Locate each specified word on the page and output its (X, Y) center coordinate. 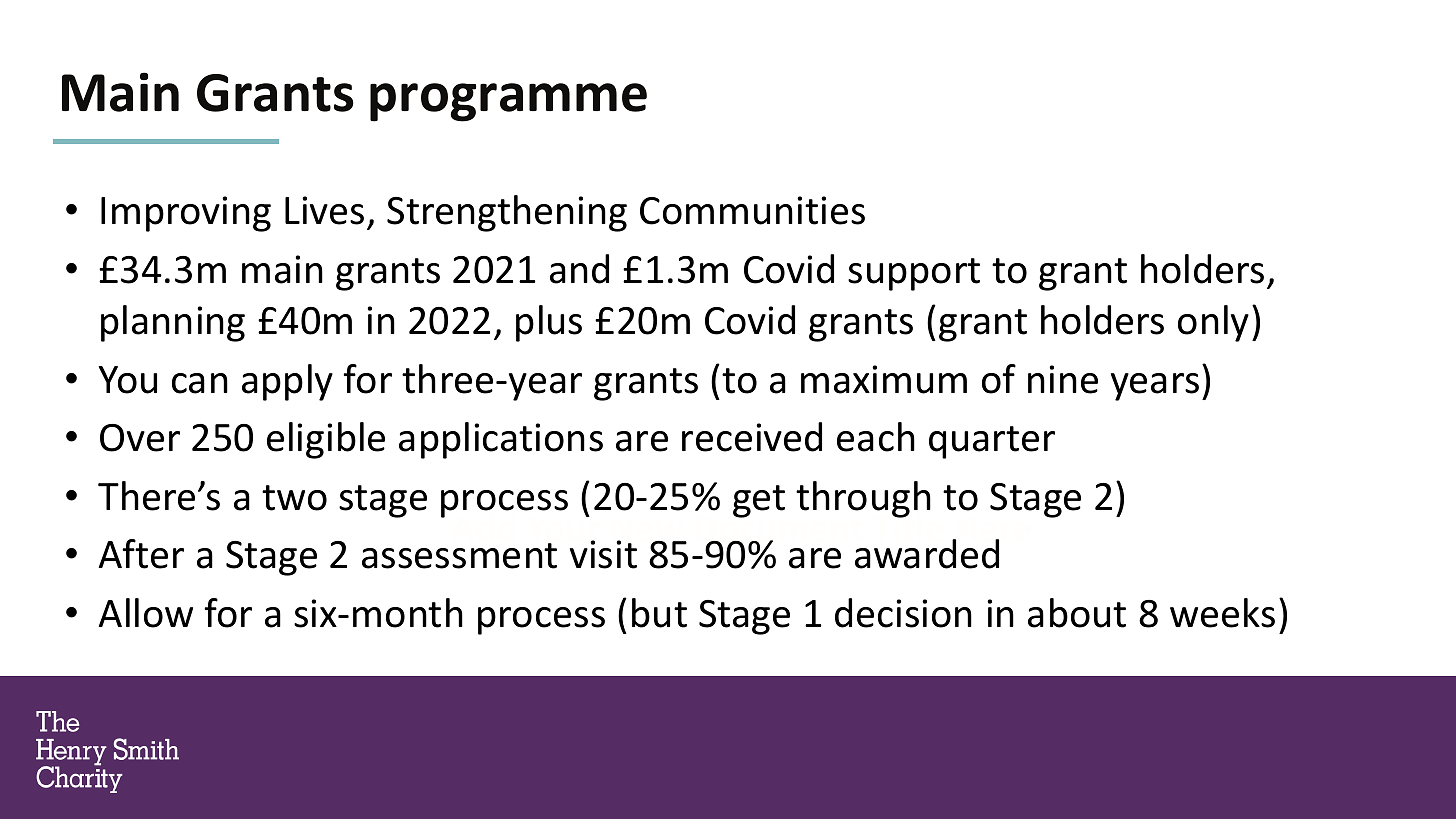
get (759, 501)
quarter (992, 442)
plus (549, 323)
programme (508, 102)
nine (1063, 379)
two (294, 498)
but (659, 613)
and (579, 269)
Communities (752, 210)
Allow (146, 613)
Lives (324, 210)
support (914, 274)
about (1077, 613)
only (1213, 323)
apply (287, 382)
